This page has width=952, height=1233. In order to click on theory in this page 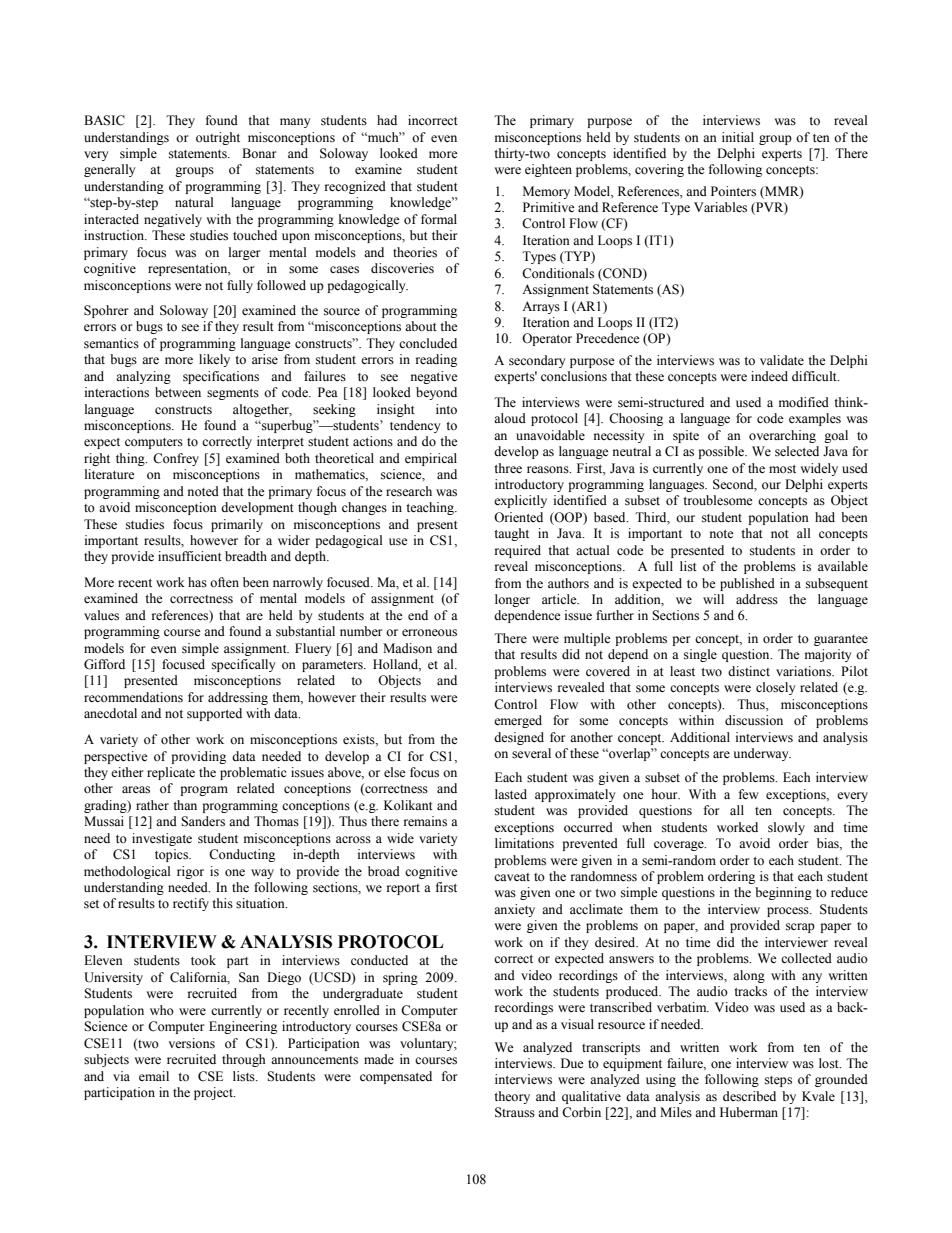, I will do `click(512, 1097)`.
